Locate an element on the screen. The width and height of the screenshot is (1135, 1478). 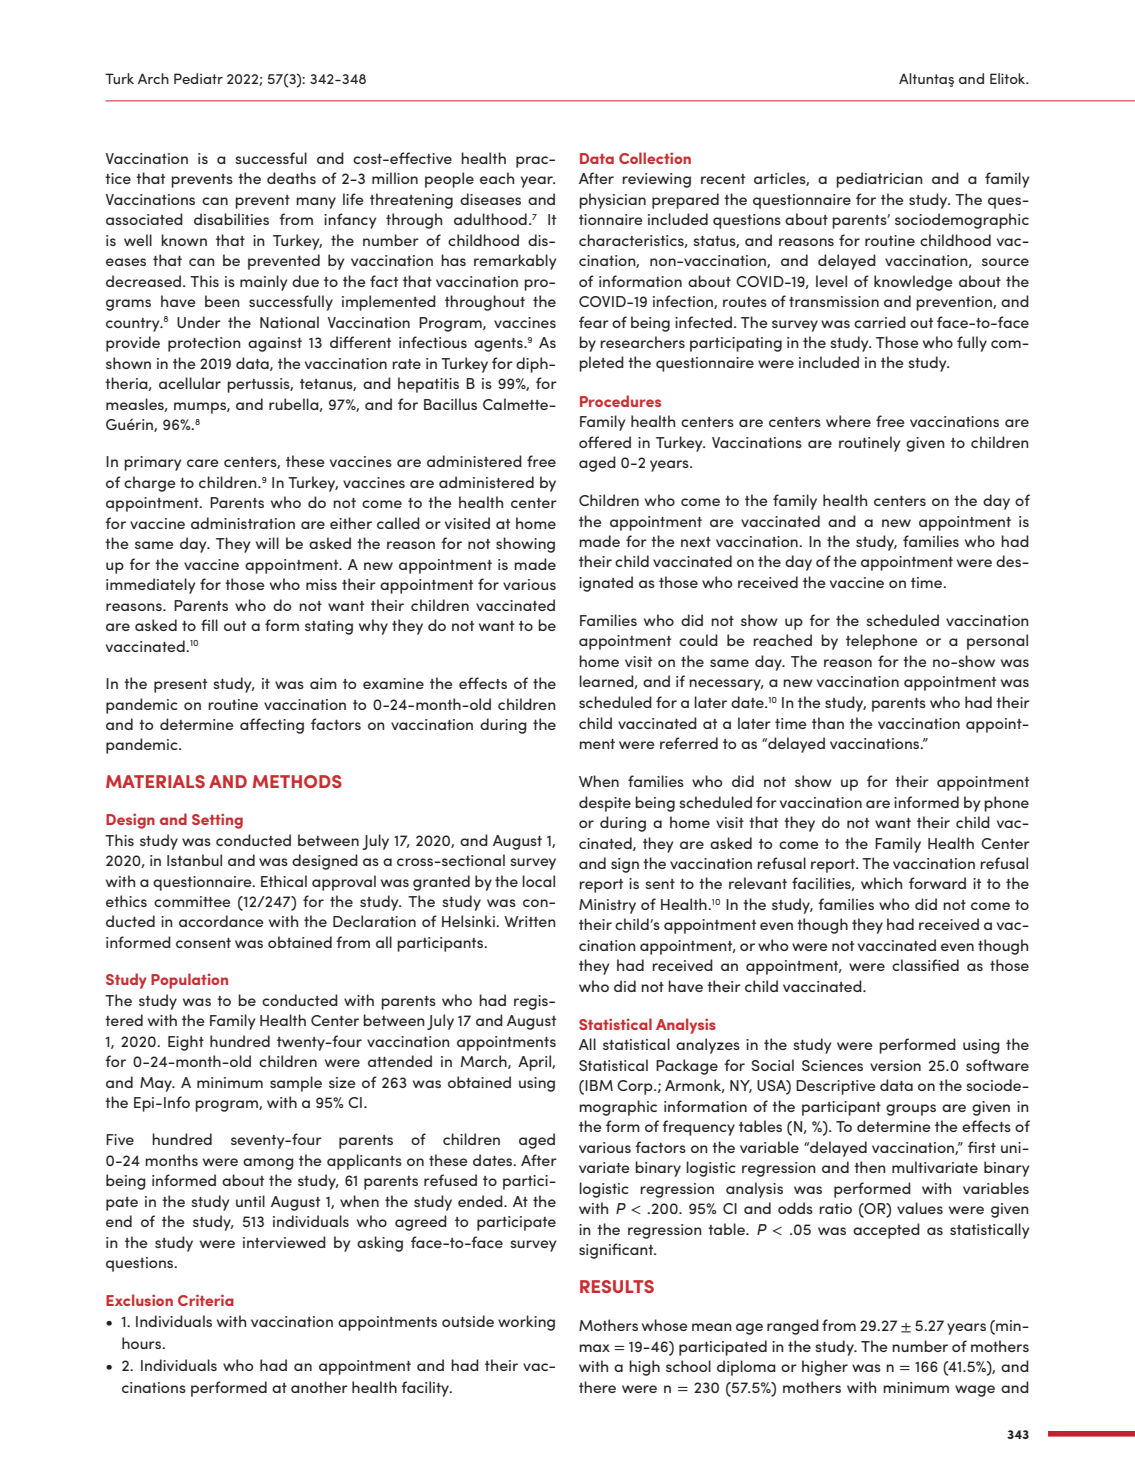
than is located at coordinates (828, 723).
